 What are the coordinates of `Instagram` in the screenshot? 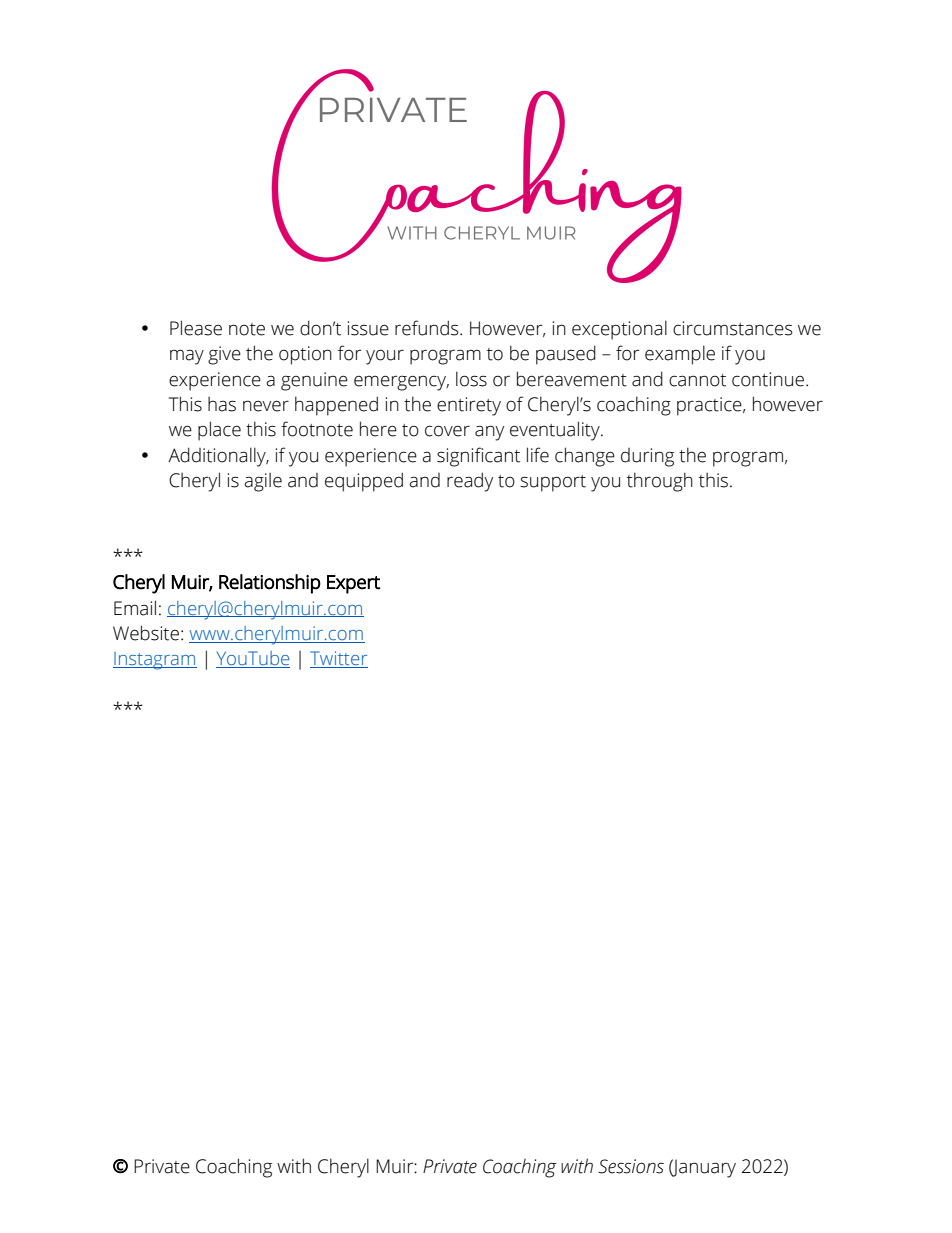 It's located at (155, 661).
